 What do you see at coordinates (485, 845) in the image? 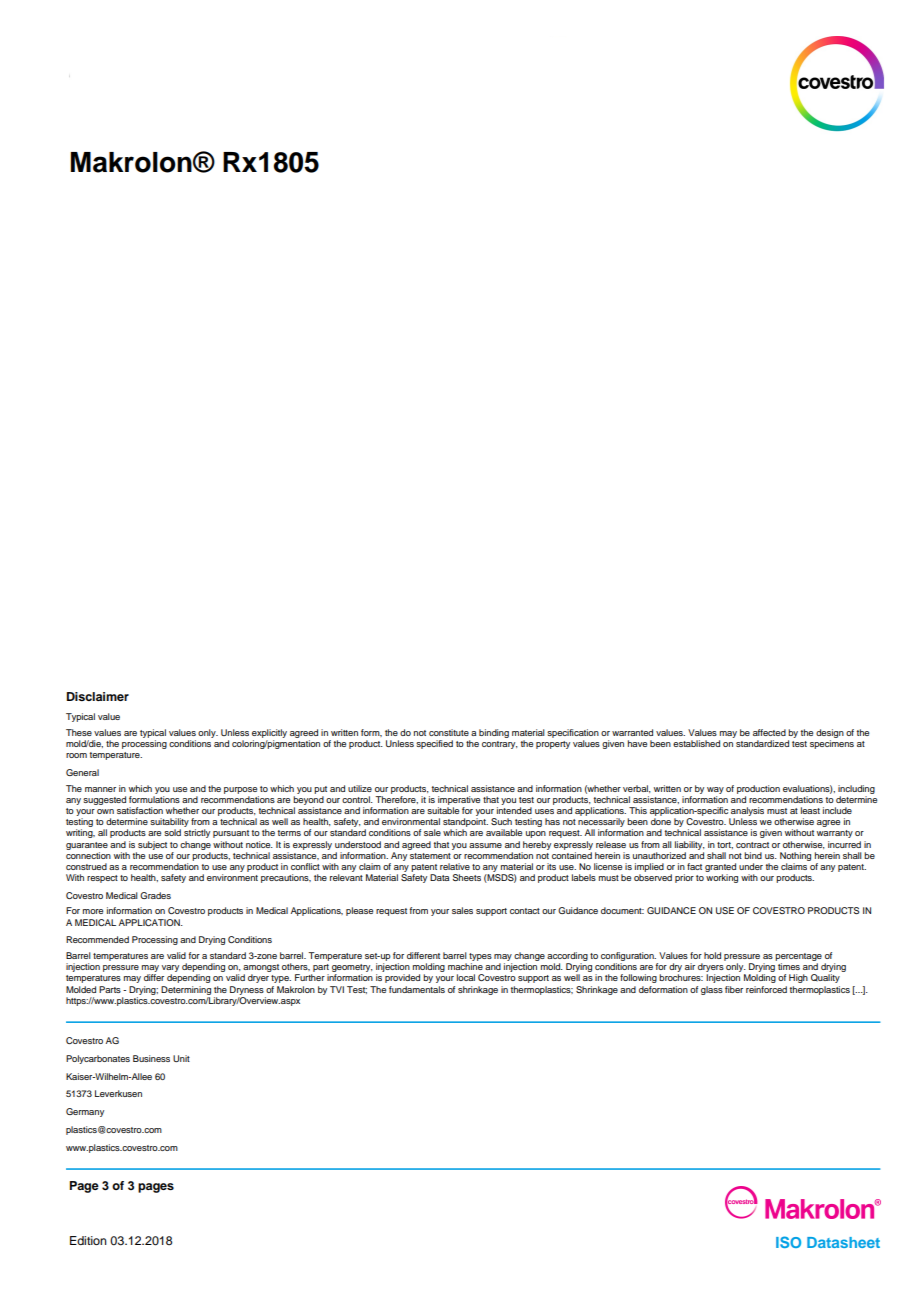
I see `assume` at bounding box center [485, 845].
